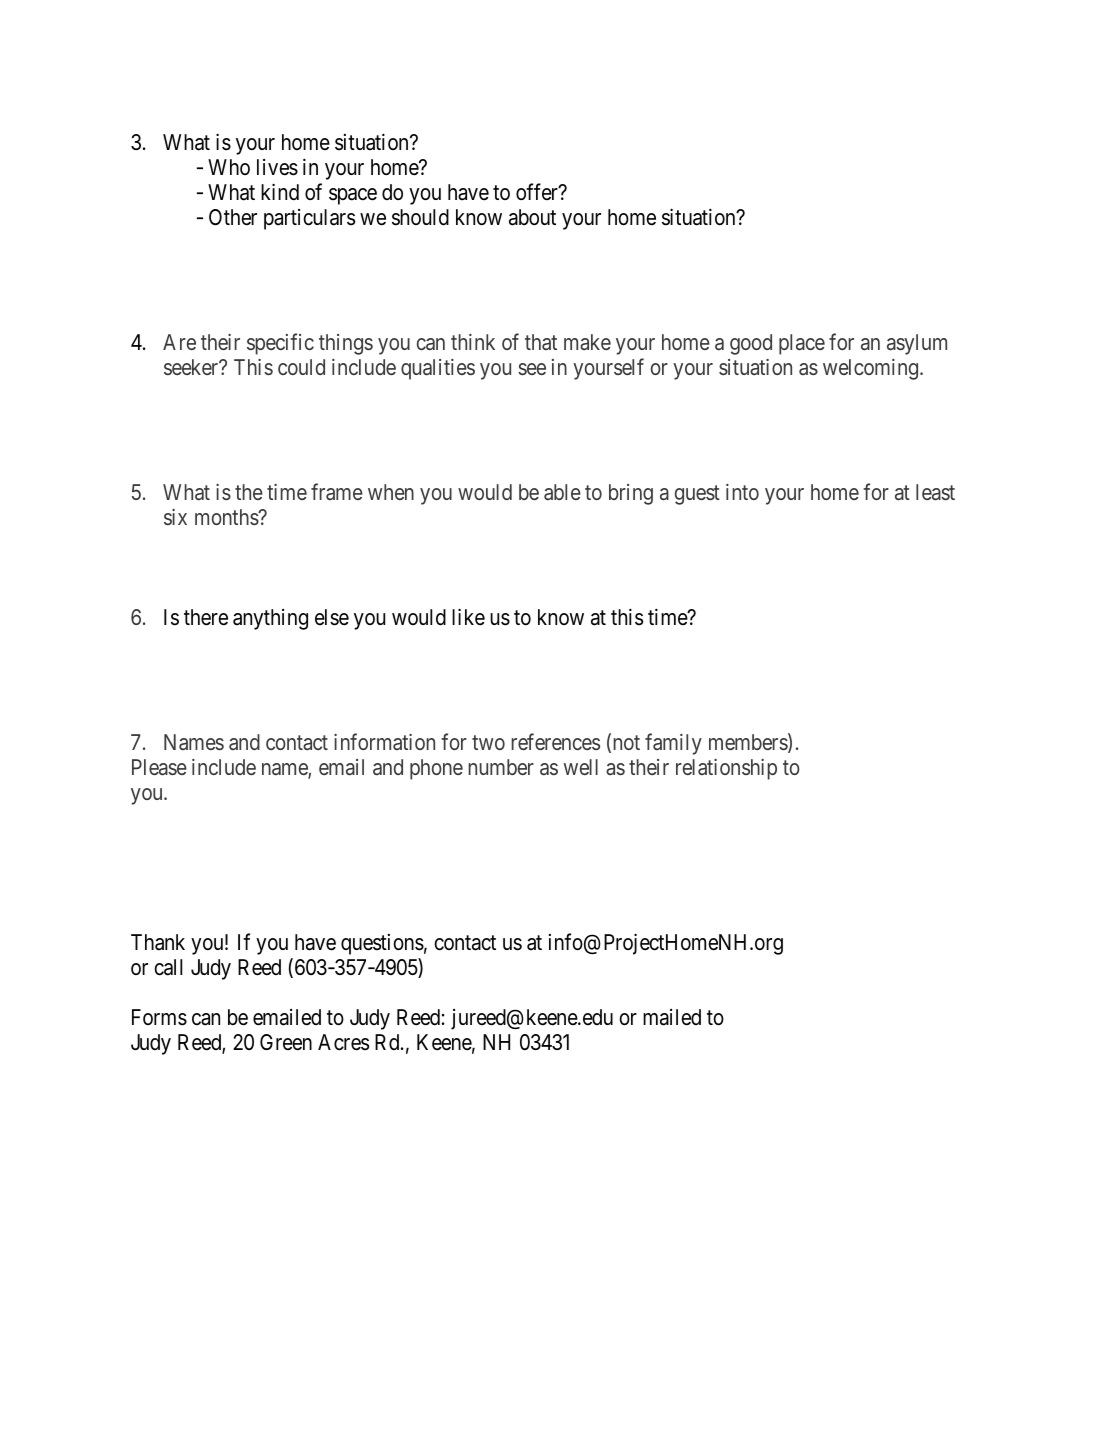  I want to click on offer, so click(538, 192).
